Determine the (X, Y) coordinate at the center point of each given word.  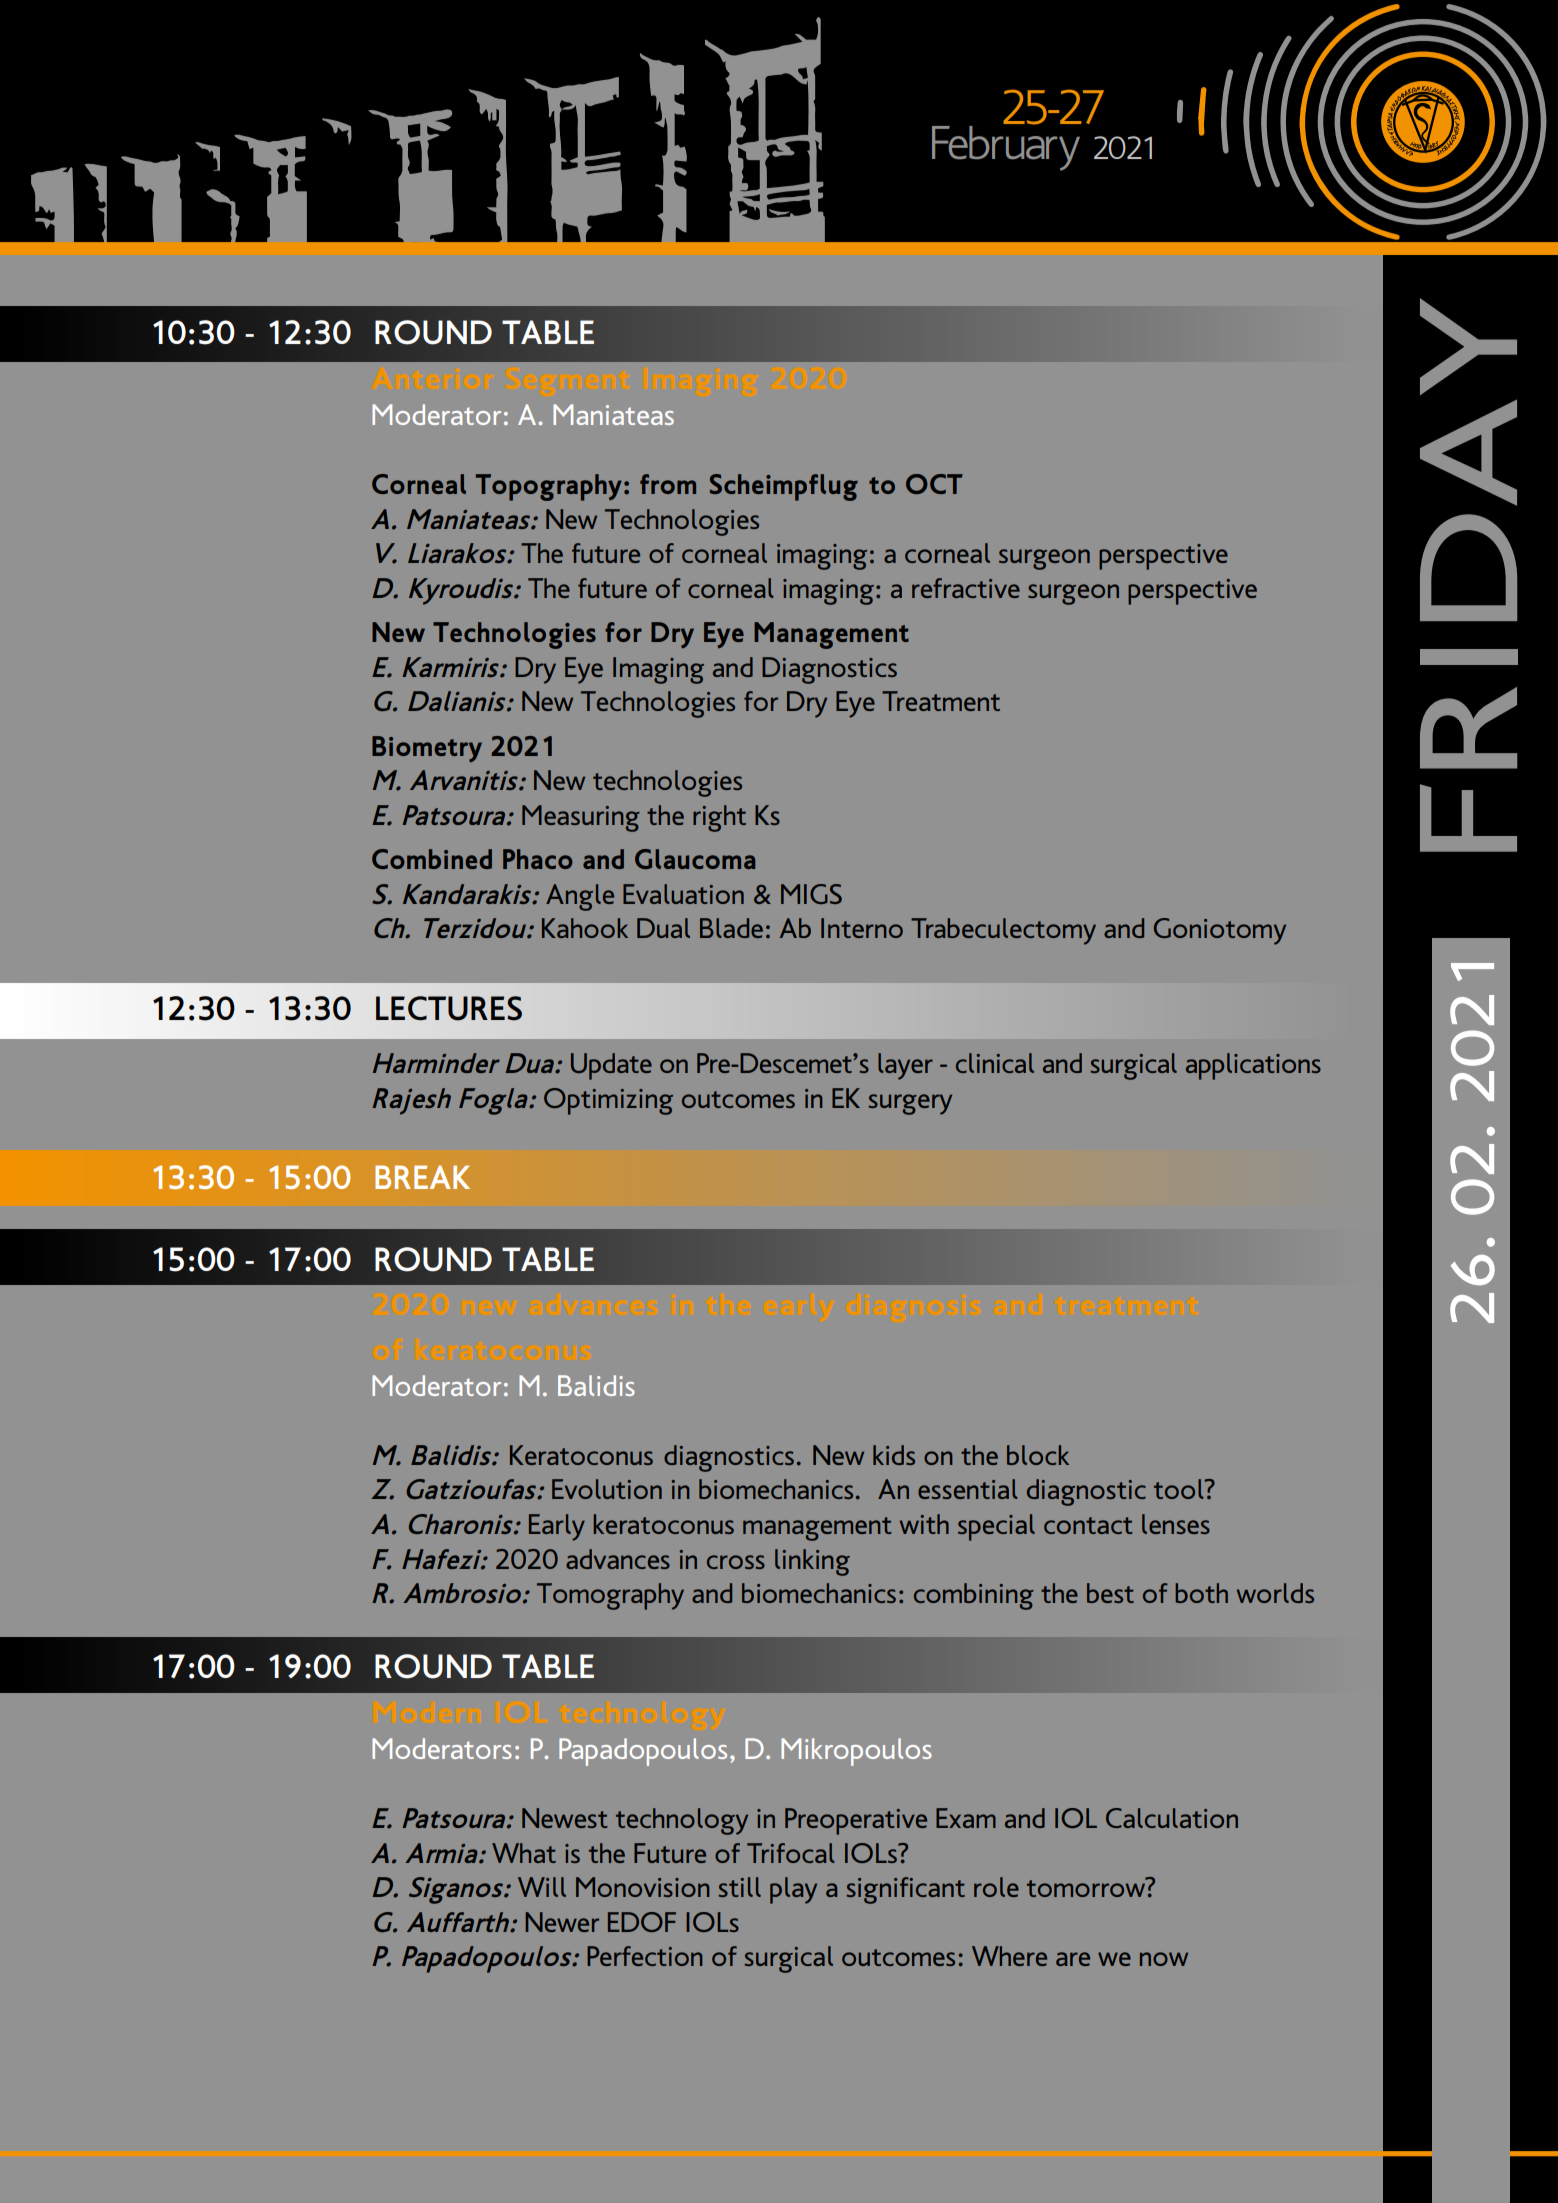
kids (894, 1455)
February (1007, 147)
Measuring (581, 818)
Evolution (607, 1489)
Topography (549, 487)
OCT (934, 484)
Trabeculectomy (1003, 931)
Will (542, 1887)
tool (1180, 1489)
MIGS (811, 894)
